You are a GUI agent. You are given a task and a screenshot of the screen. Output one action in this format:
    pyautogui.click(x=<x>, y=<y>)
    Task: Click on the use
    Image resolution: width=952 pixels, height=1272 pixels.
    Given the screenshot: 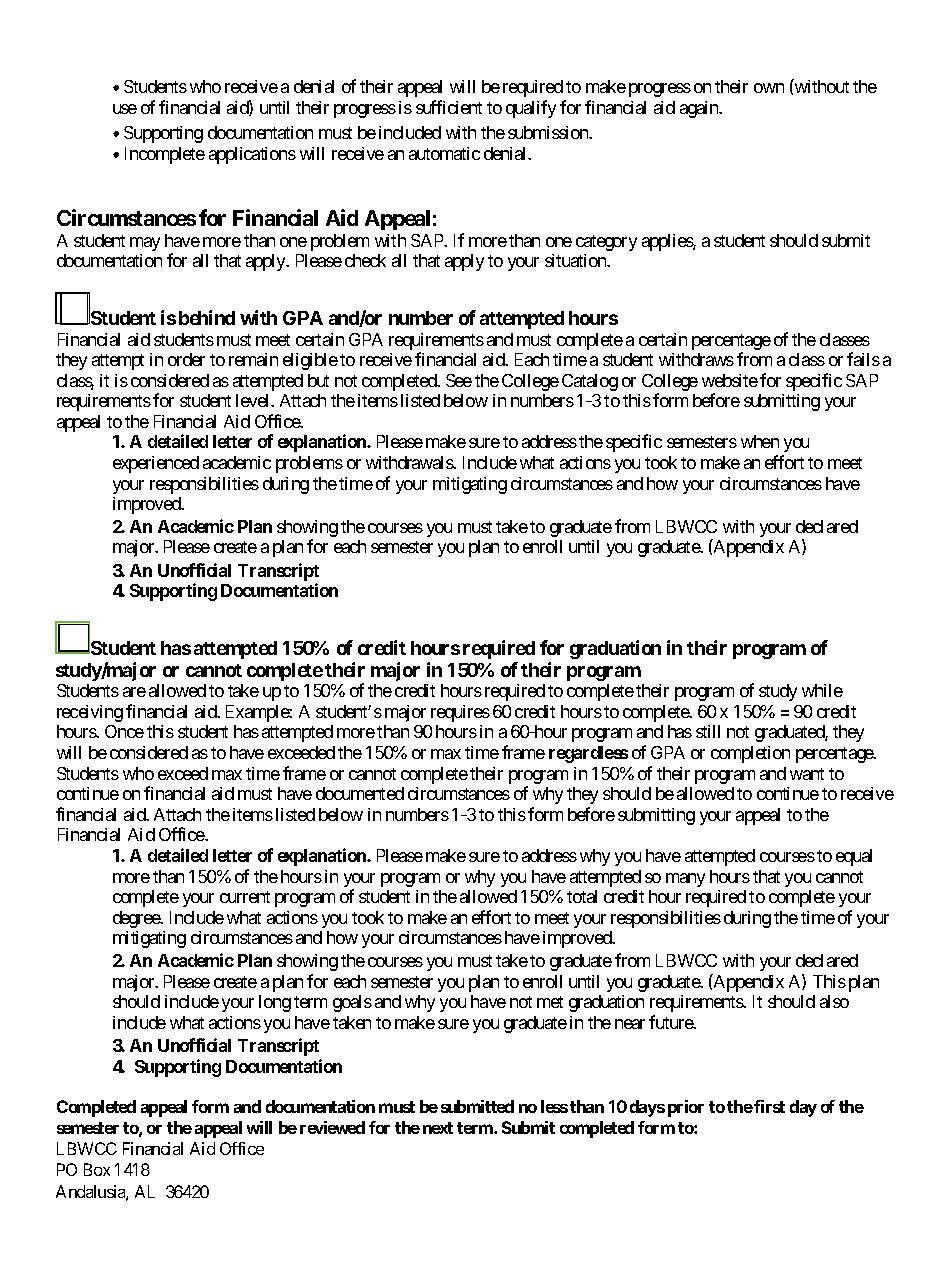 What is the action you would take?
    pyautogui.click(x=125, y=109)
